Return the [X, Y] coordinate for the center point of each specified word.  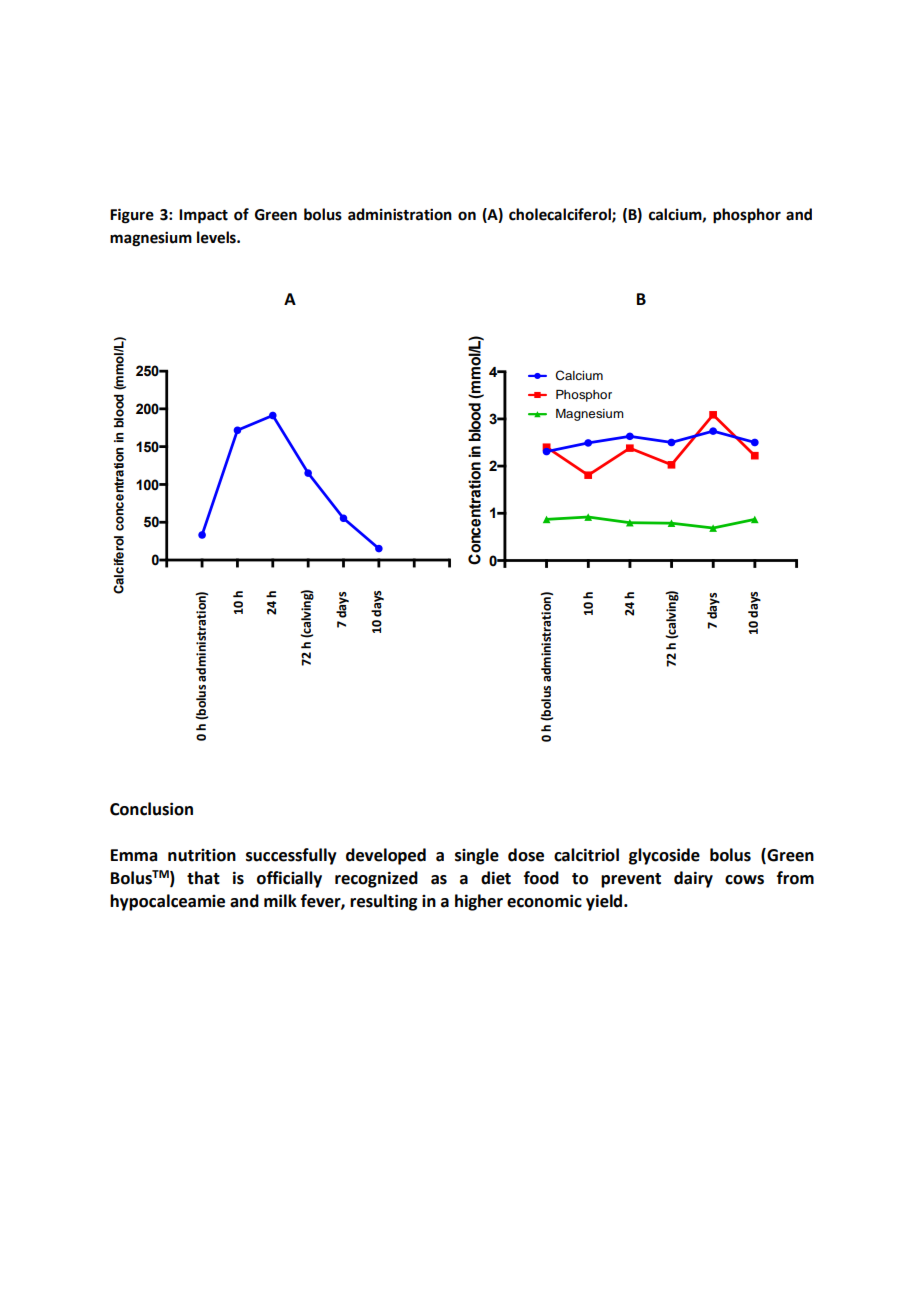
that [203, 878]
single [477, 856]
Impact [203, 216]
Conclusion [151, 809]
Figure [132, 216]
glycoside [664, 856]
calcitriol [586, 855]
